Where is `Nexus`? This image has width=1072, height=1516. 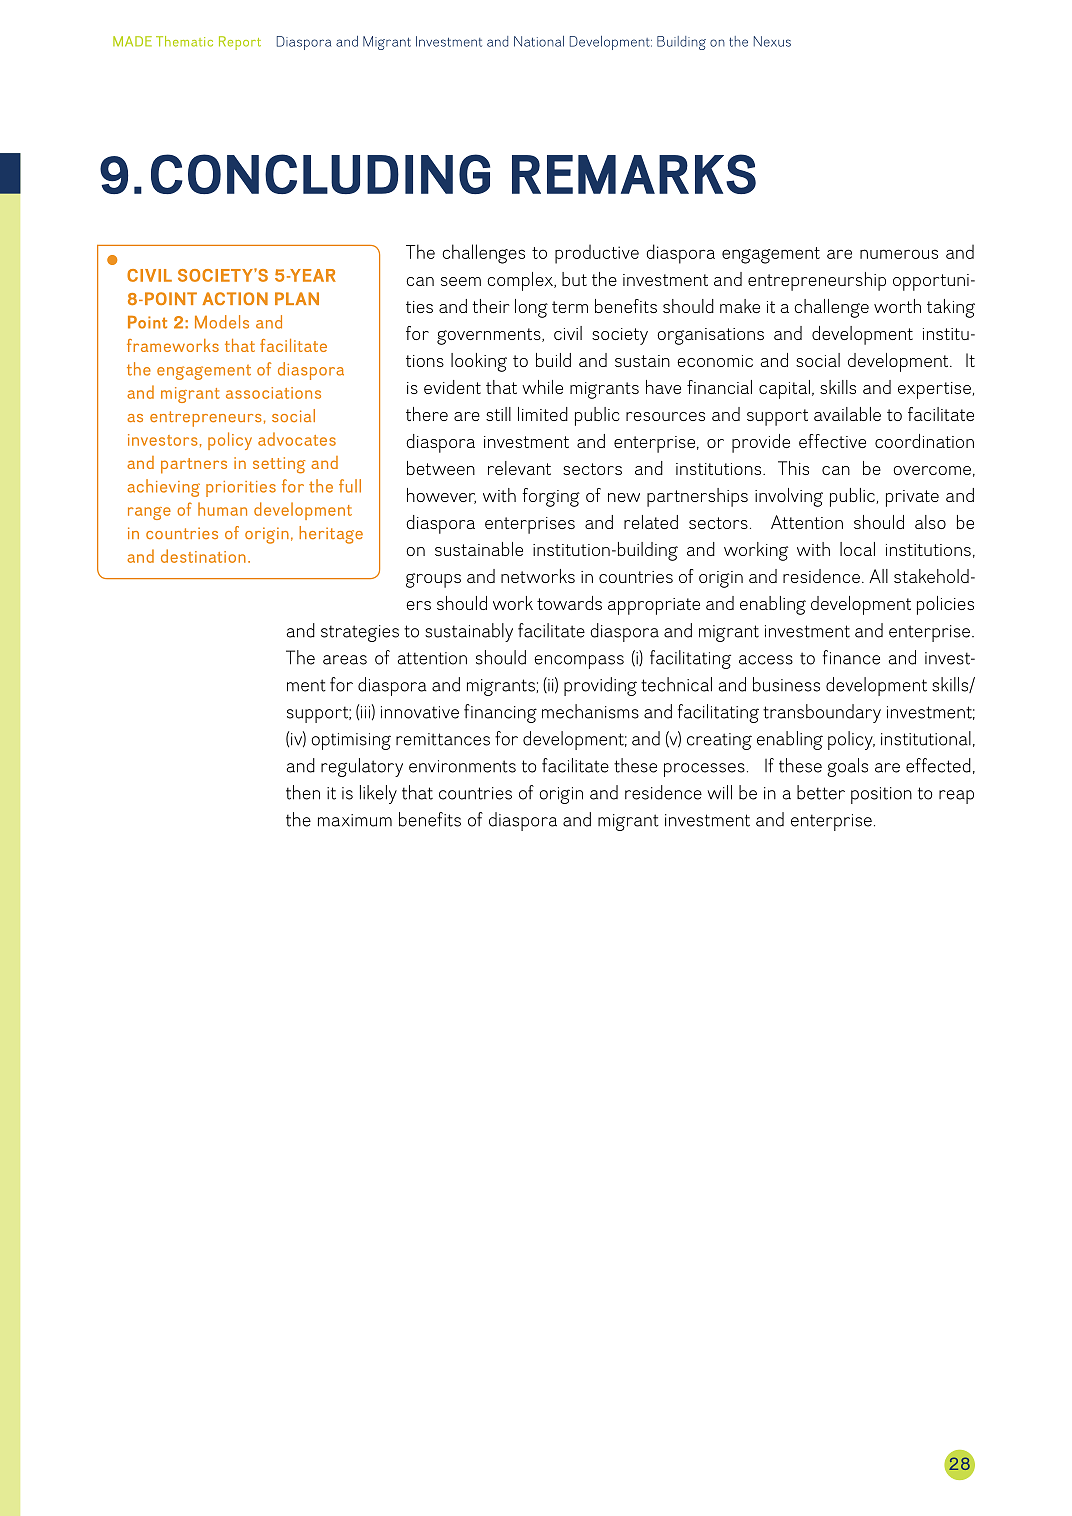 Nexus is located at coordinates (772, 41).
